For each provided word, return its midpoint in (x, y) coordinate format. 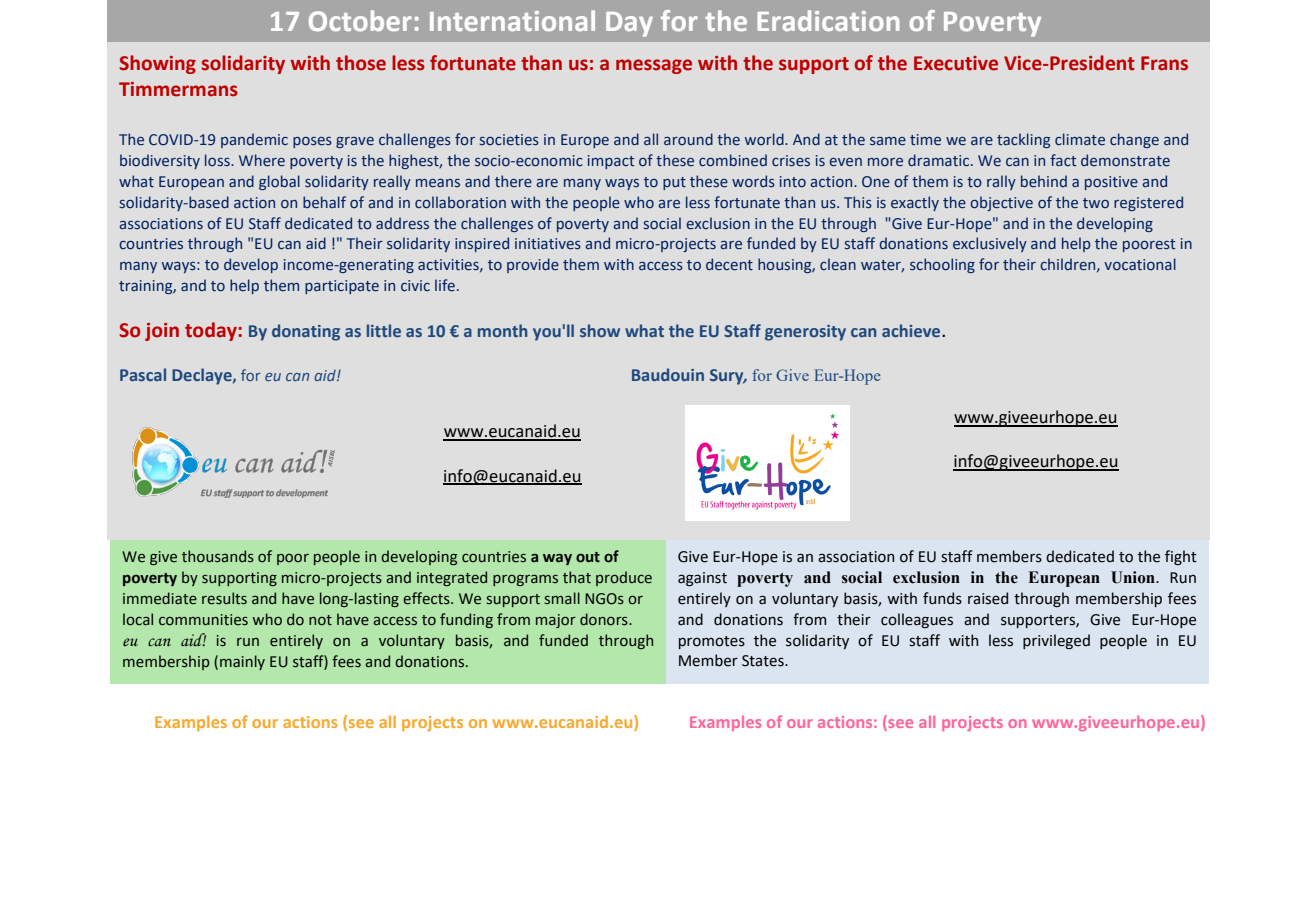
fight (1181, 557)
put (674, 183)
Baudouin (668, 374)
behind (1044, 181)
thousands (218, 556)
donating (306, 332)
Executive (956, 63)
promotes (712, 642)
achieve (912, 330)
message (654, 66)
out (588, 557)
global (279, 182)
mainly (242, 662)
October (360, 20)
